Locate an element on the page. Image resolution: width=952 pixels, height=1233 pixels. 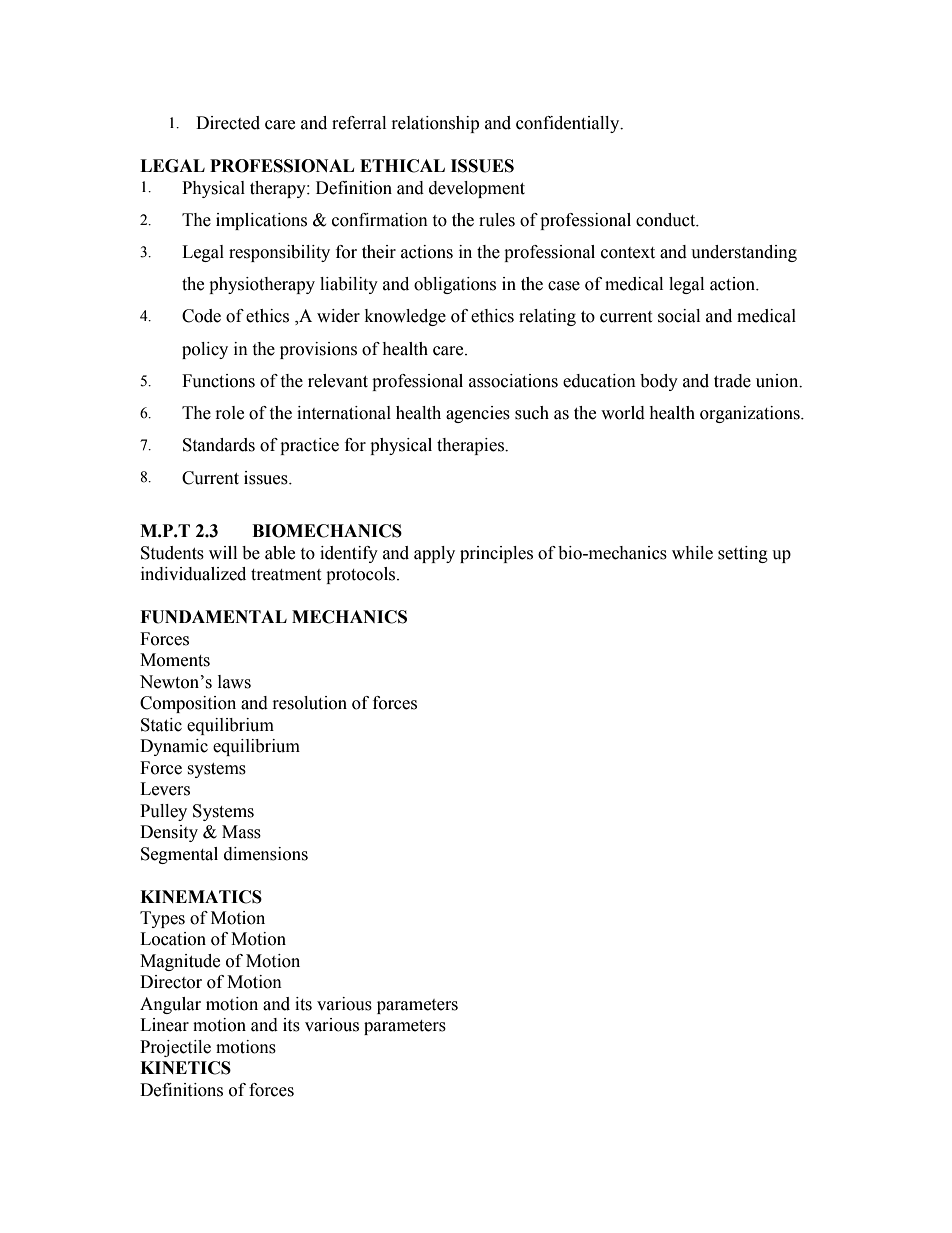
Projectile is located at coordinates (175, 1048).
